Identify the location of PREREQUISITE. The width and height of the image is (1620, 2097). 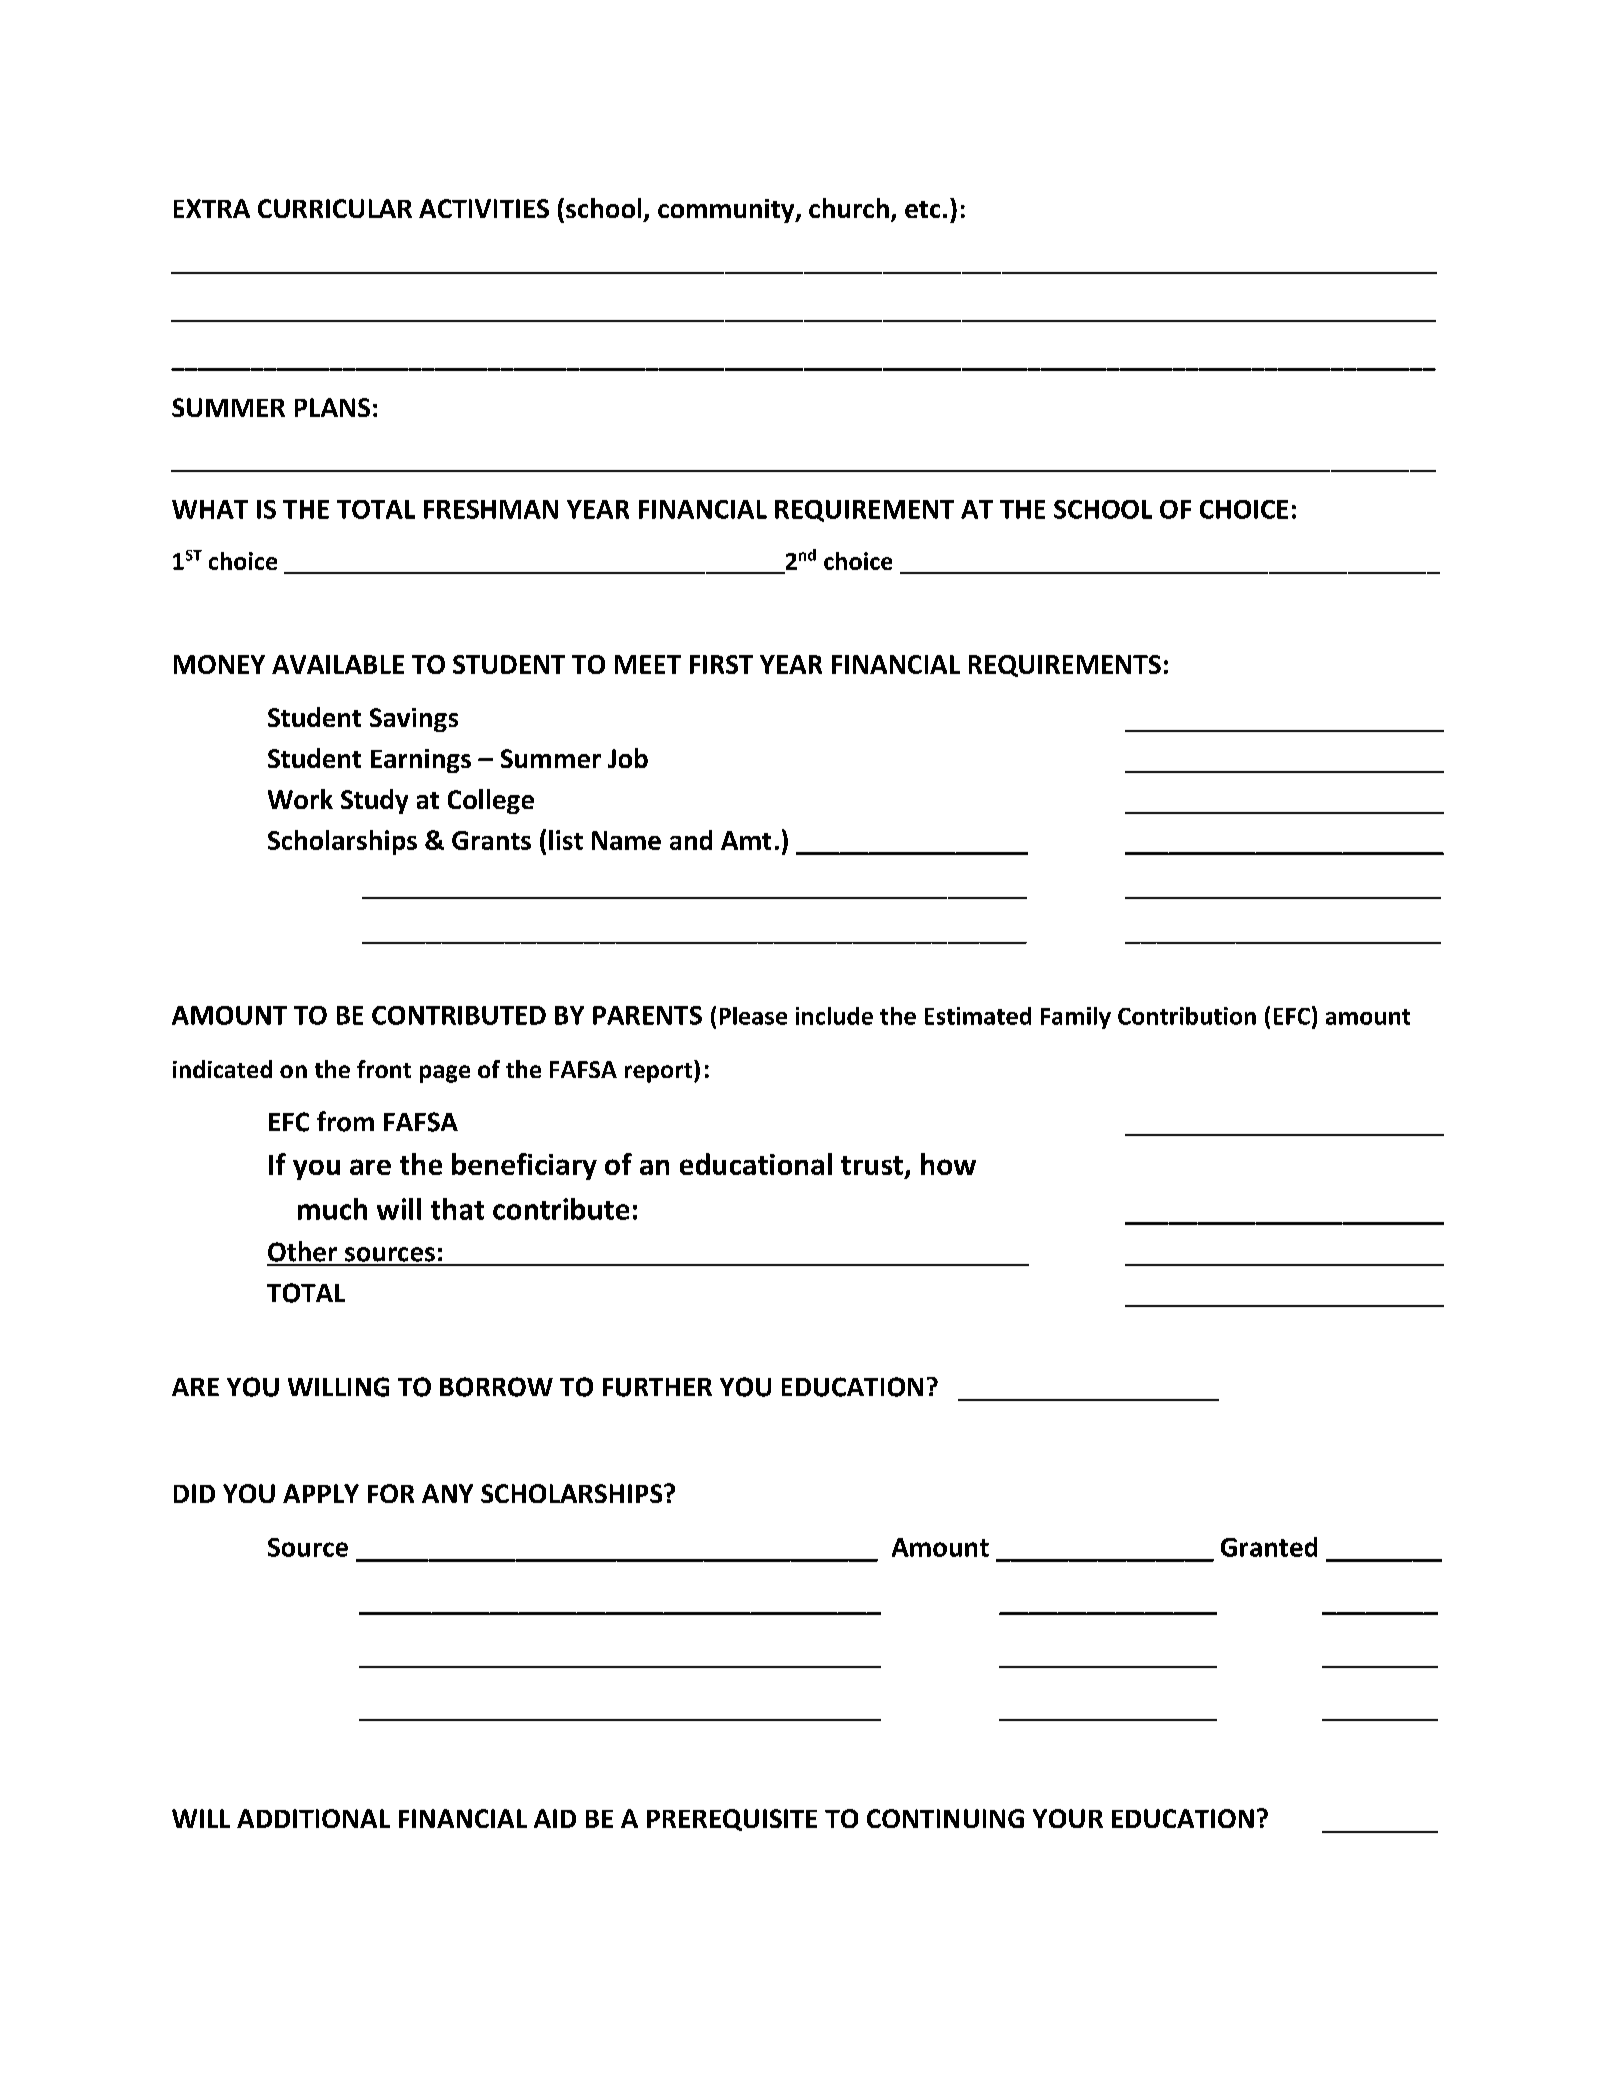
(732, 1820).
